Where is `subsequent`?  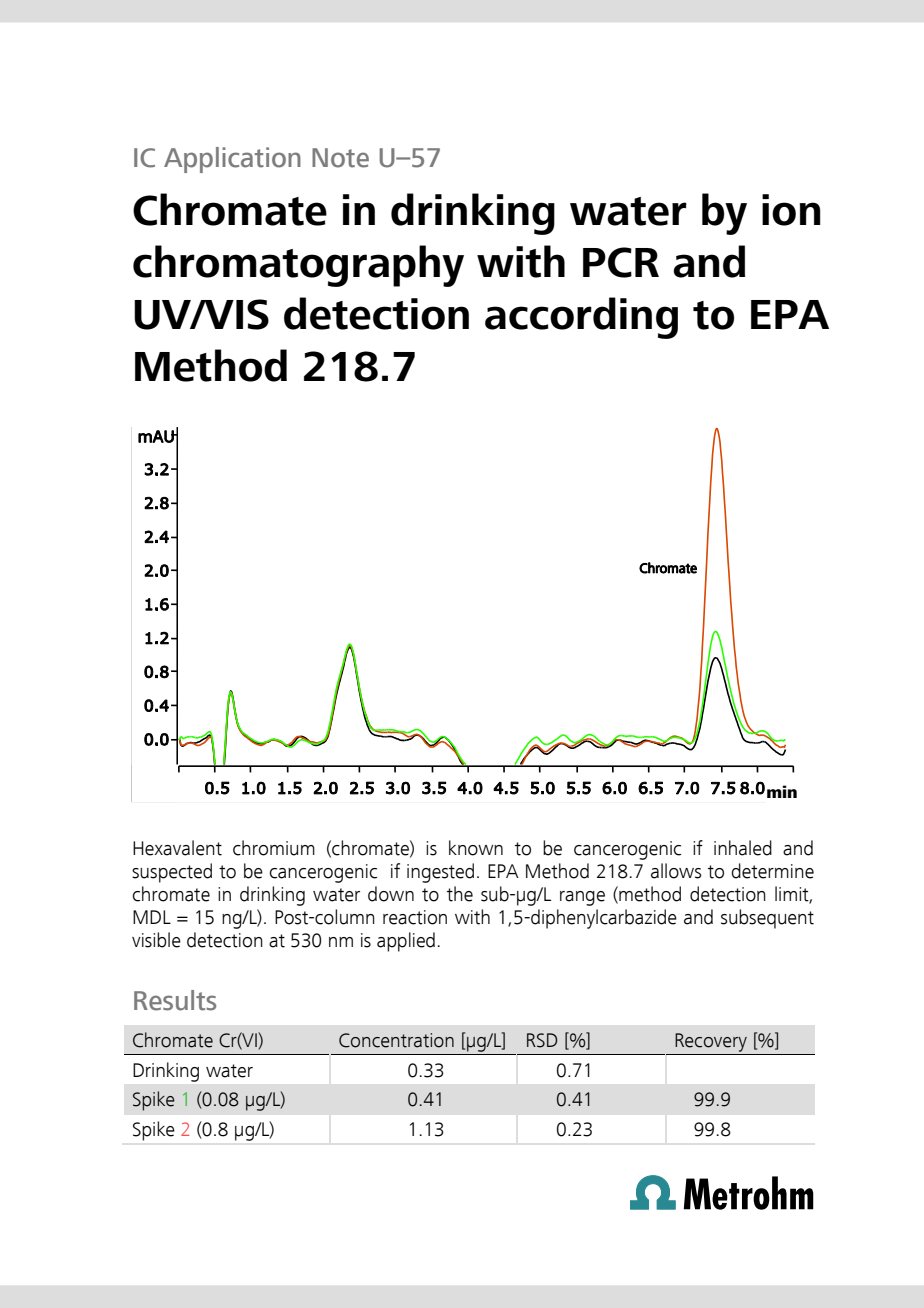
subsequent is located at coordinates (767, 919).
